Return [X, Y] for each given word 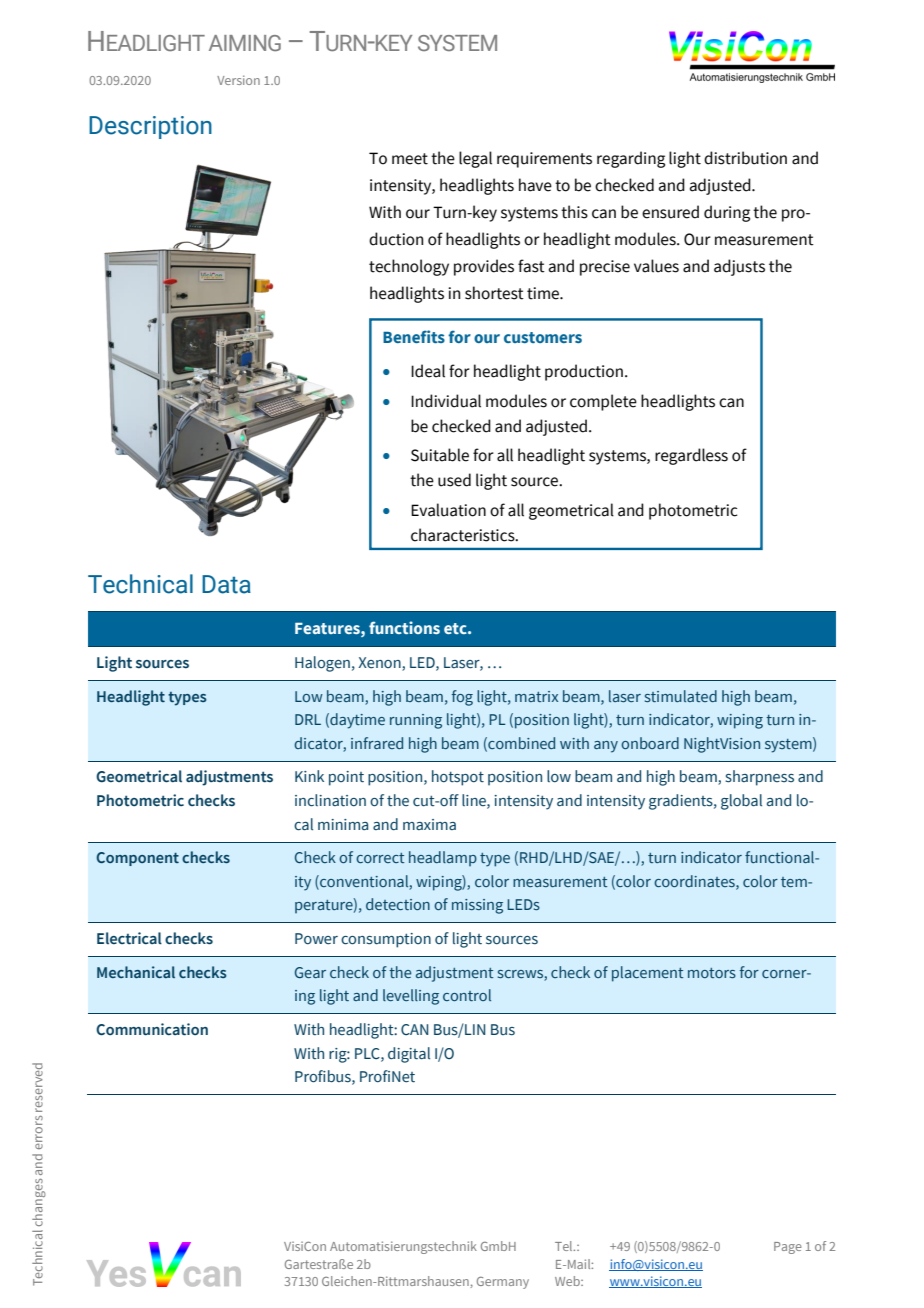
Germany [503, 1283]
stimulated [681, 696]
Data [226, 584]
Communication [152, 1029]
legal [475, 159]
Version [238, 80]
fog [462, 698]
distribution [745, 158]
